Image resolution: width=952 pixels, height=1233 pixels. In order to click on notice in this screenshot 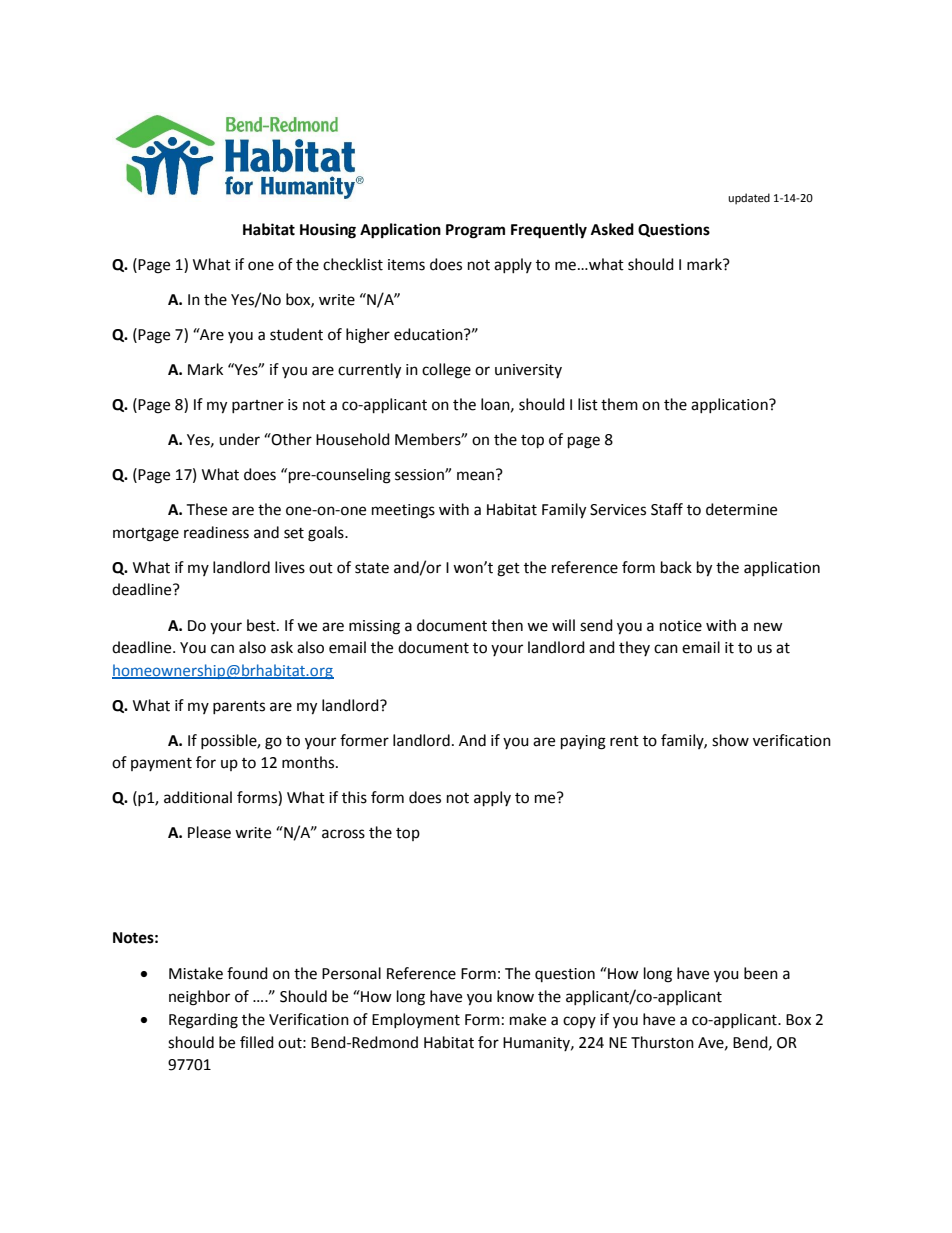, I will do `click(681, 626)`.
